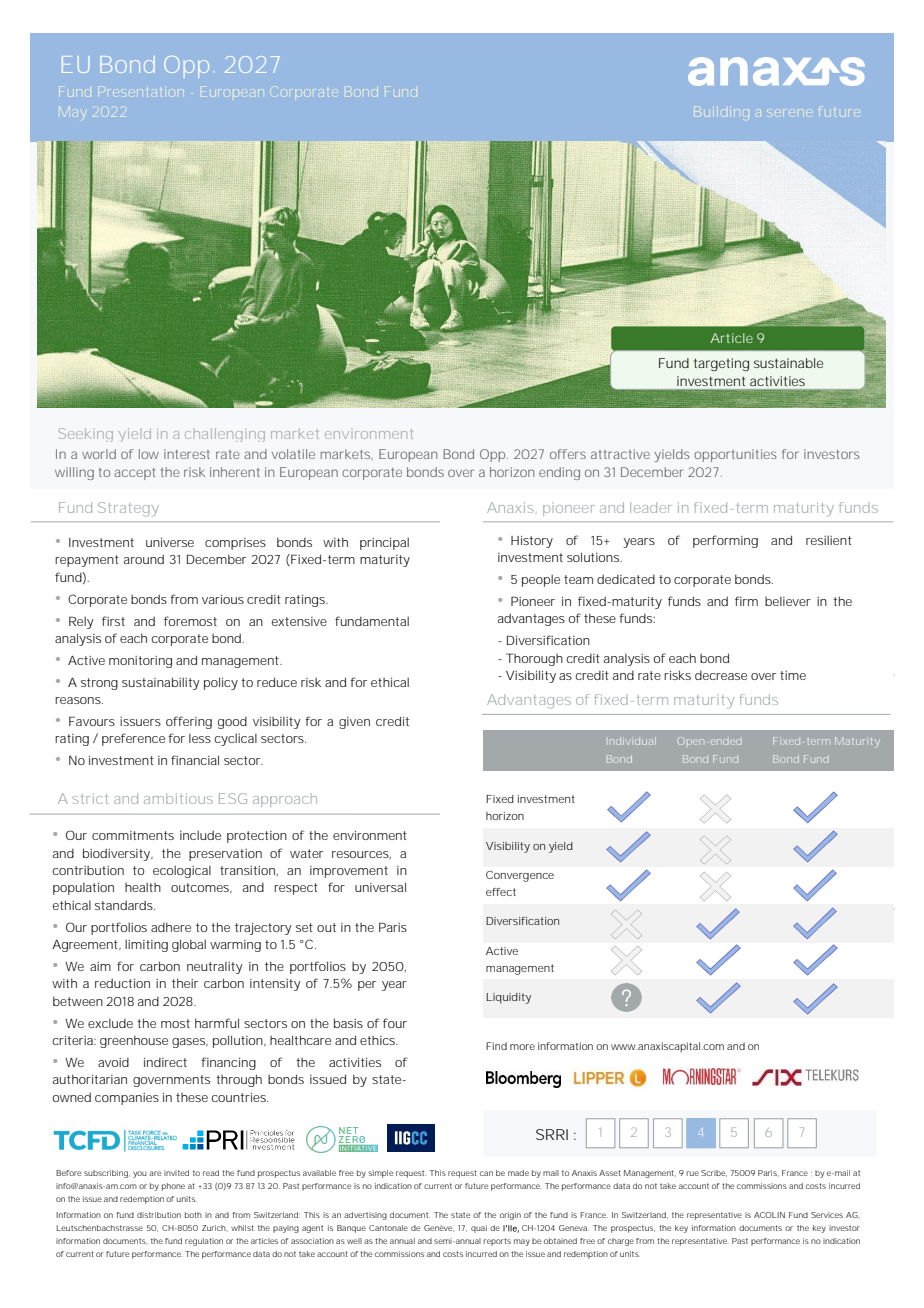  I want to click on challenging, so click(225, 435).
